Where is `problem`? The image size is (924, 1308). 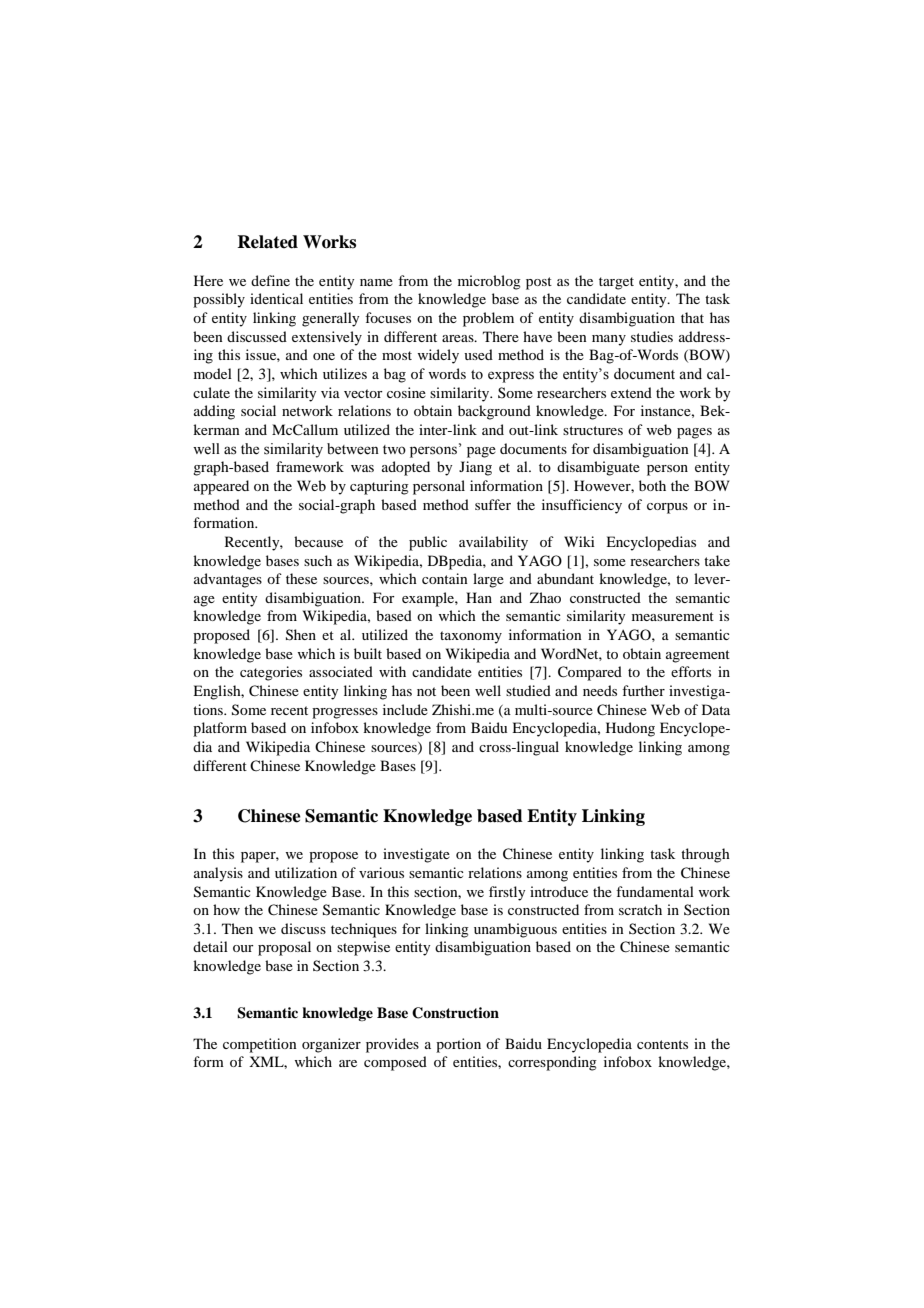
problem is located at coordinates (488, 319).
